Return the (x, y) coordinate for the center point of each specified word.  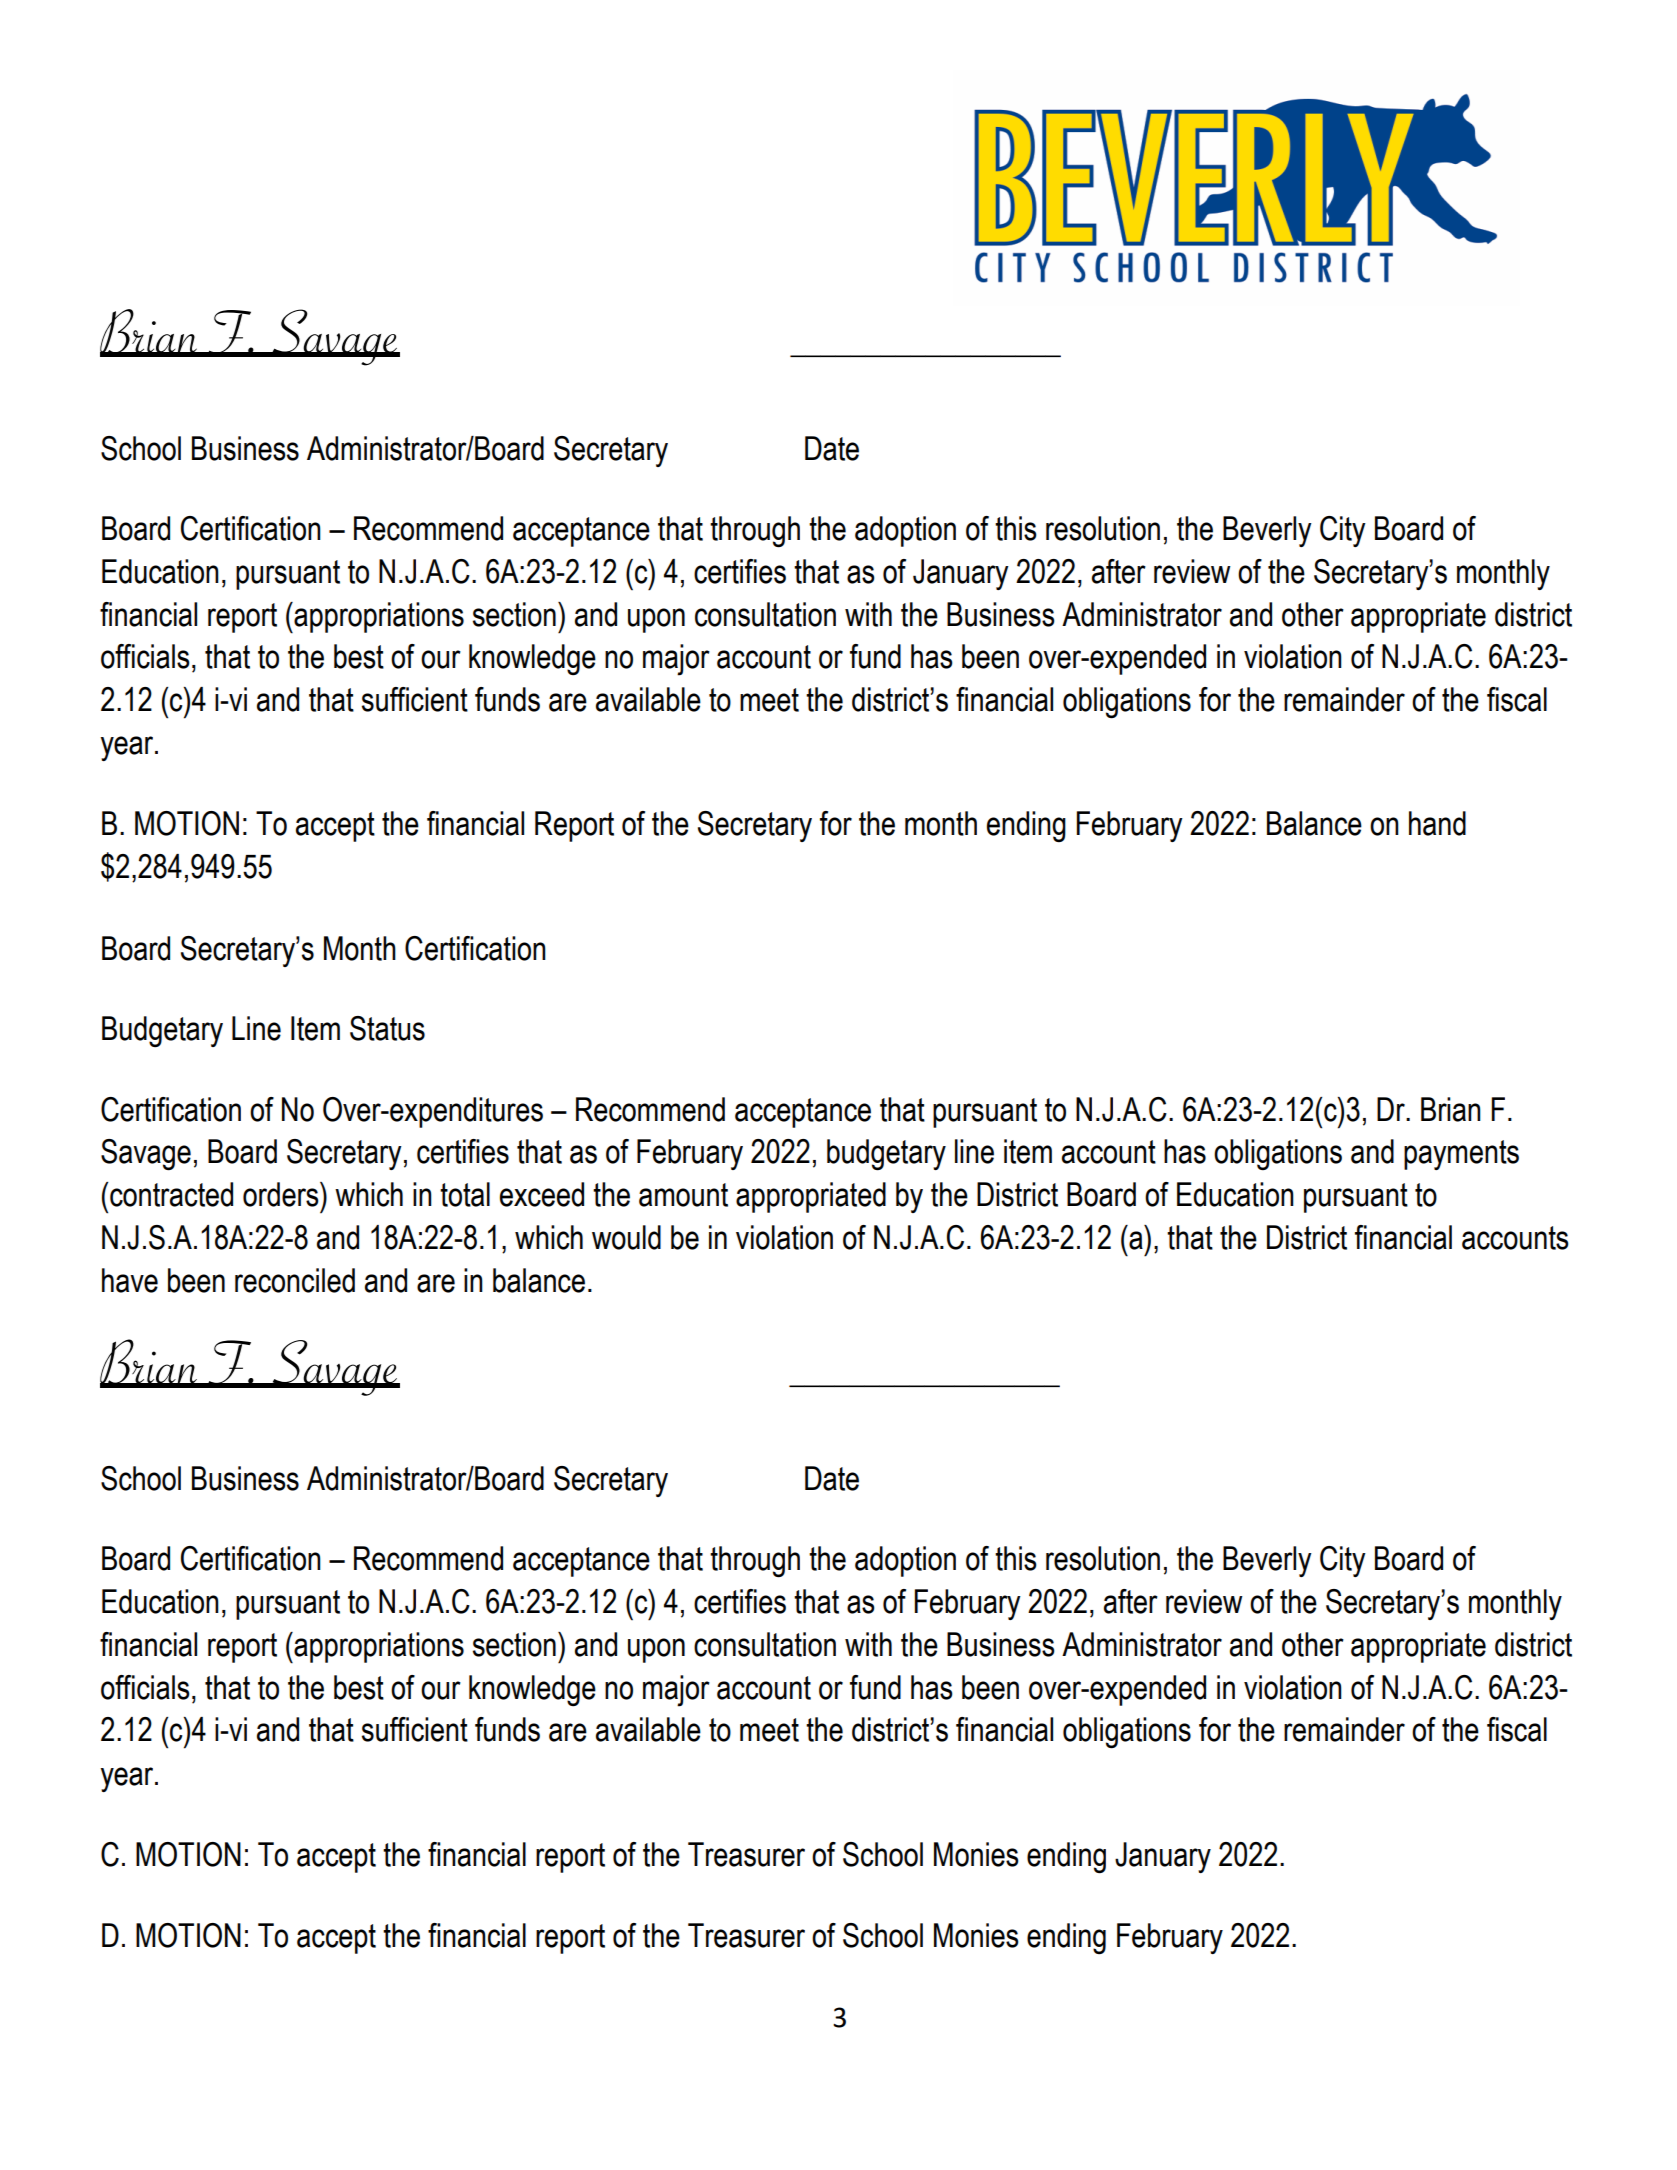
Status (387, 1028)
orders (282, 1194)
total (465, 1194)
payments (1461, 1155)
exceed (542, 1194)
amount (683, 1195)
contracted (171, 1194)
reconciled (295, 1280)
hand (1437, 823)
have (130, 1280)
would (626, 1237)
